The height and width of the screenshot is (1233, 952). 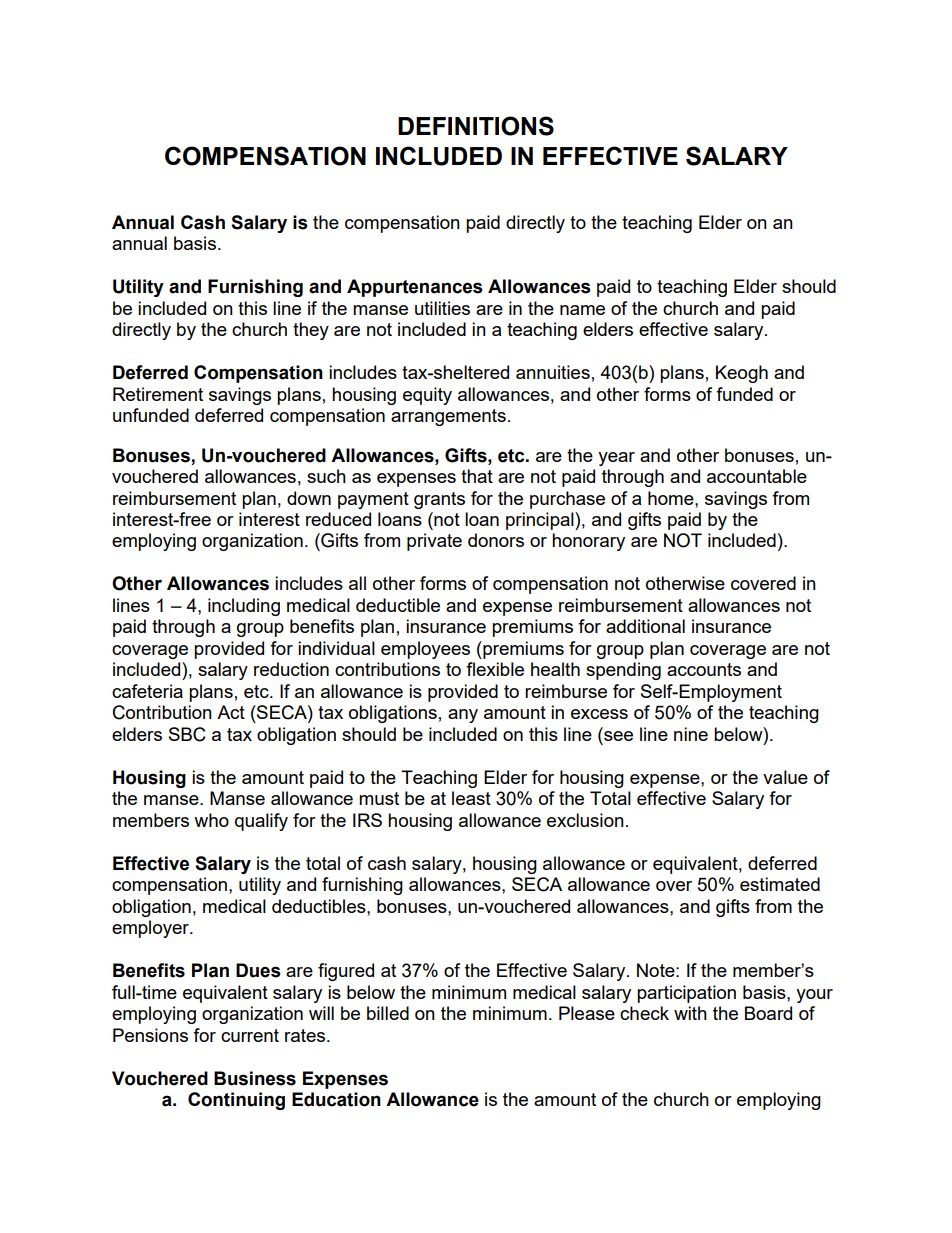 I want to click on including, so click(x=244, y=607).
